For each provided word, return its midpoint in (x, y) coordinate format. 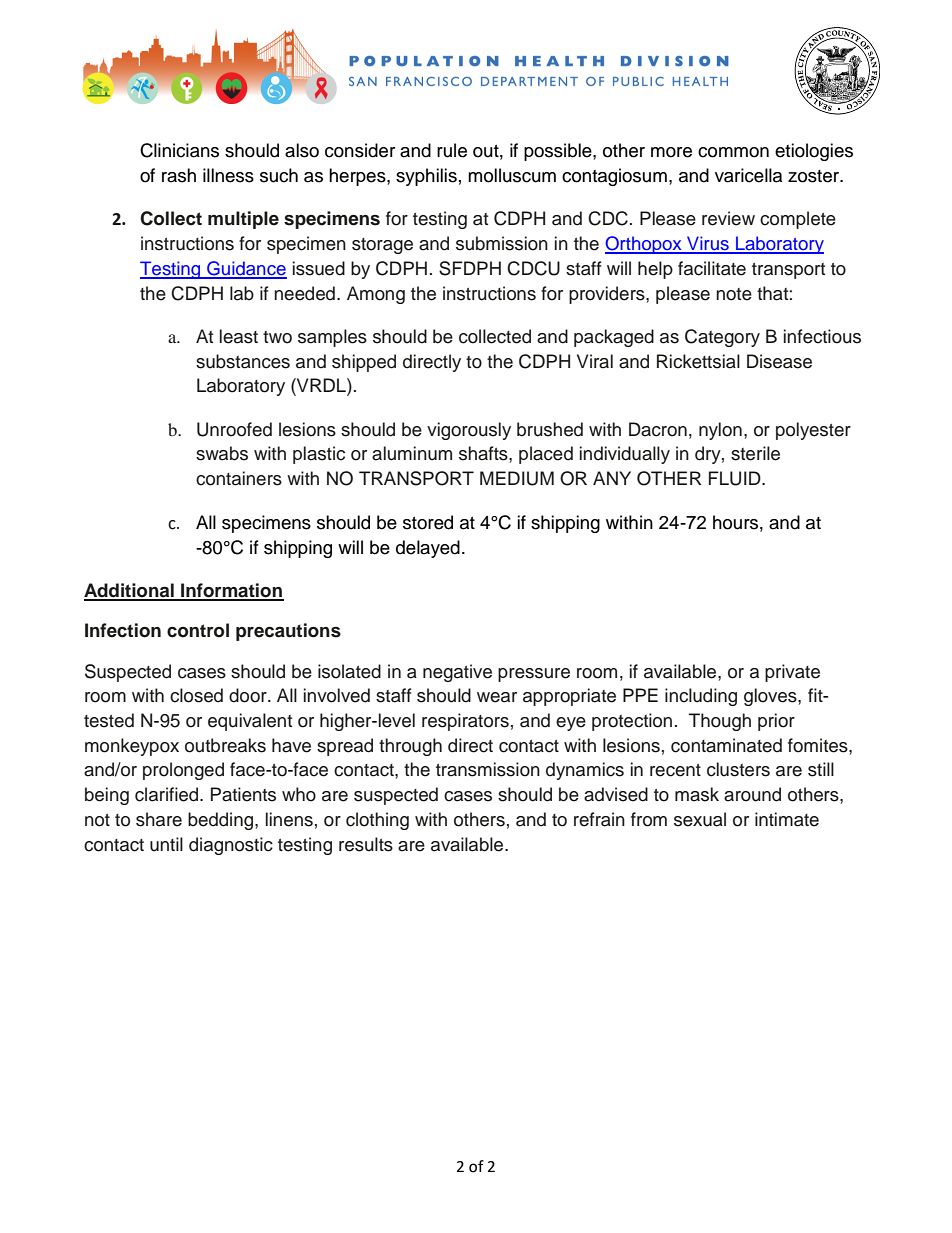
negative (457, 673)
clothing (377, 821)
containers (239, 478)
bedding (222, 821)
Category (722, 338)
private (792, 673)
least (239, 336)
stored (428, 522)
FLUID (736, 478)
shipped (364, 363)
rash (179, 175)
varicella (748, 175)
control (198, 630)
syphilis (426, 177)
